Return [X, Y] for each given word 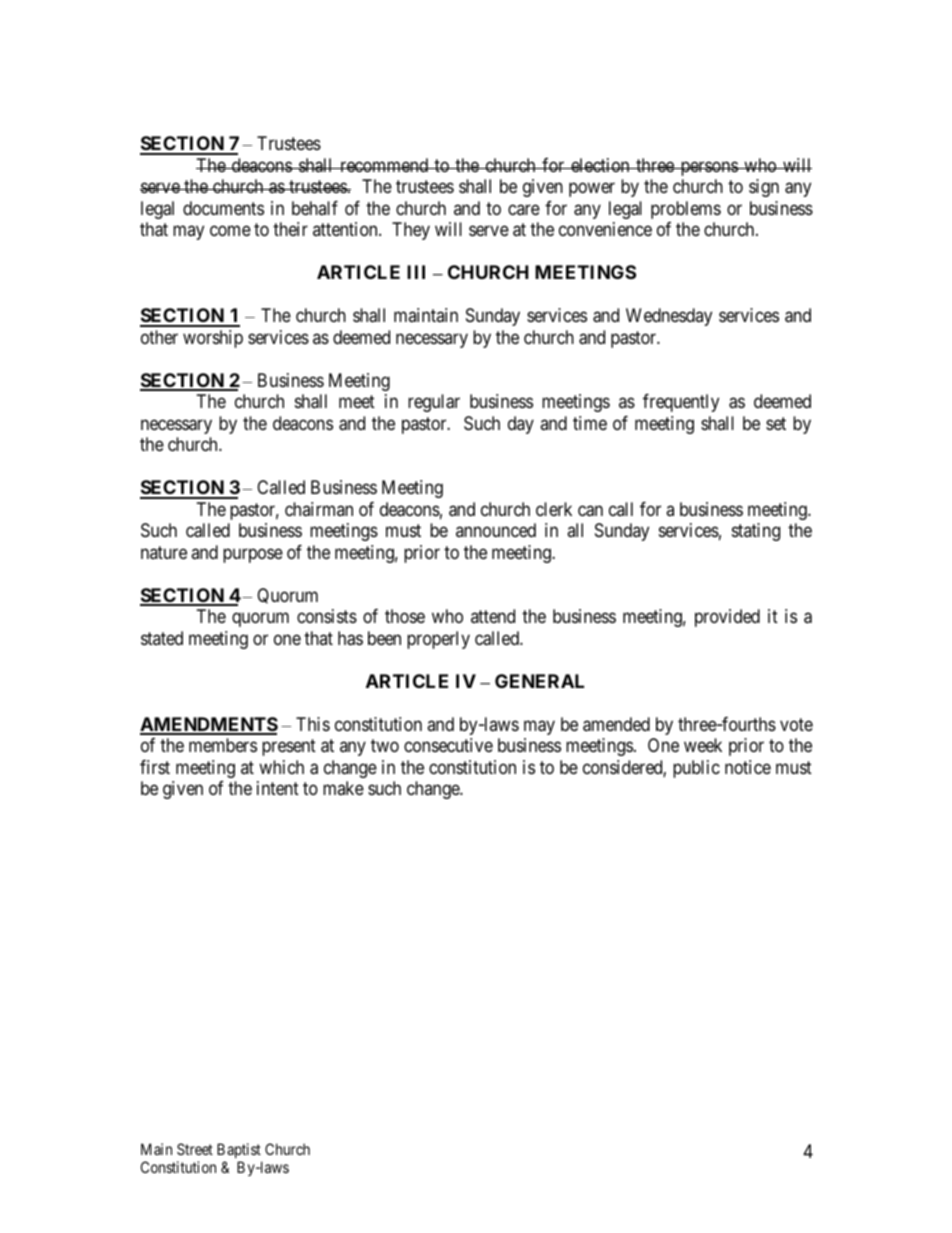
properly [438, 640]
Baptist [239, 1152]
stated [162, 638]
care [524, 209]
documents [223, 208]
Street [195, 1149]
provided [727, 618]
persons [708, 168]
